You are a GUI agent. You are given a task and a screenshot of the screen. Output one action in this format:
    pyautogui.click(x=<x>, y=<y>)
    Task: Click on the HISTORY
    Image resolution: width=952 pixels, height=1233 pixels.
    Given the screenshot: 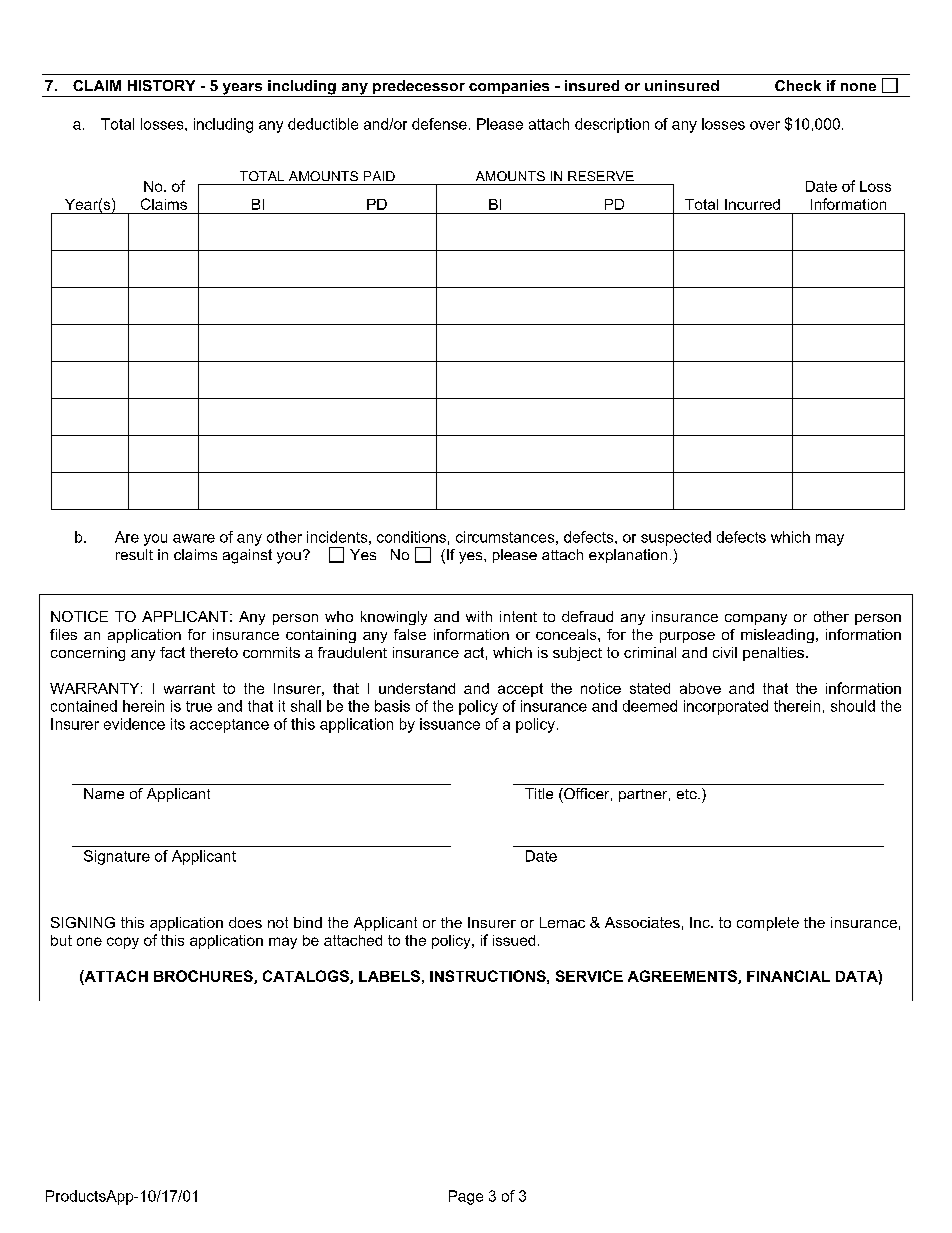 What is the action you would take?
    pyautogui.click(x=161, y=85)
